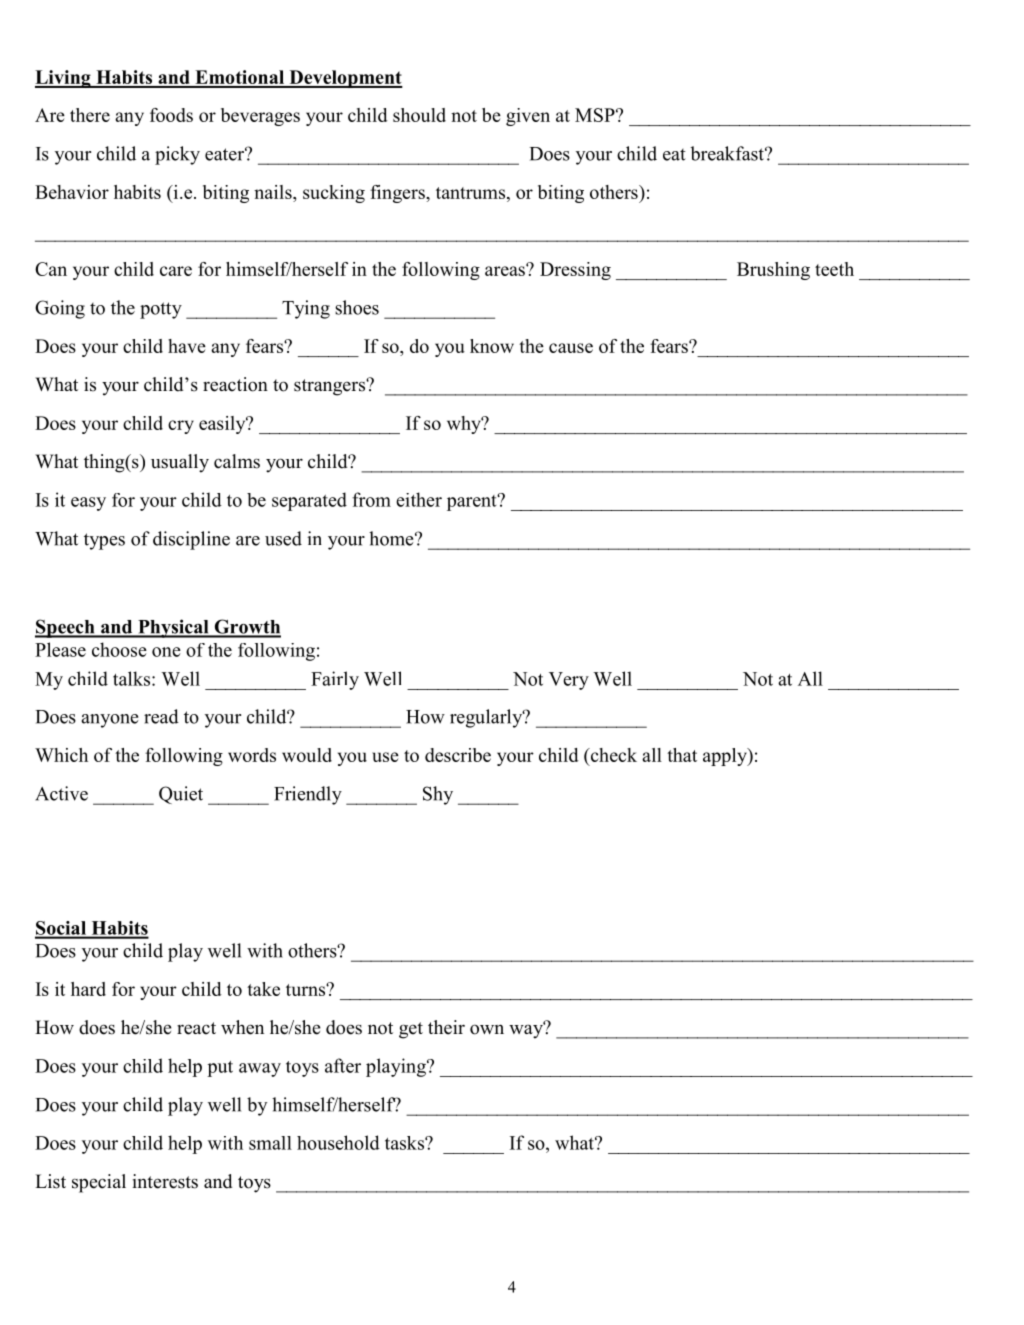 Image resolution: width=1024 pixels, height=1325 pixels. Describe the element at coordinates (528, 117) in the screenshot. I see `given` at that location.
